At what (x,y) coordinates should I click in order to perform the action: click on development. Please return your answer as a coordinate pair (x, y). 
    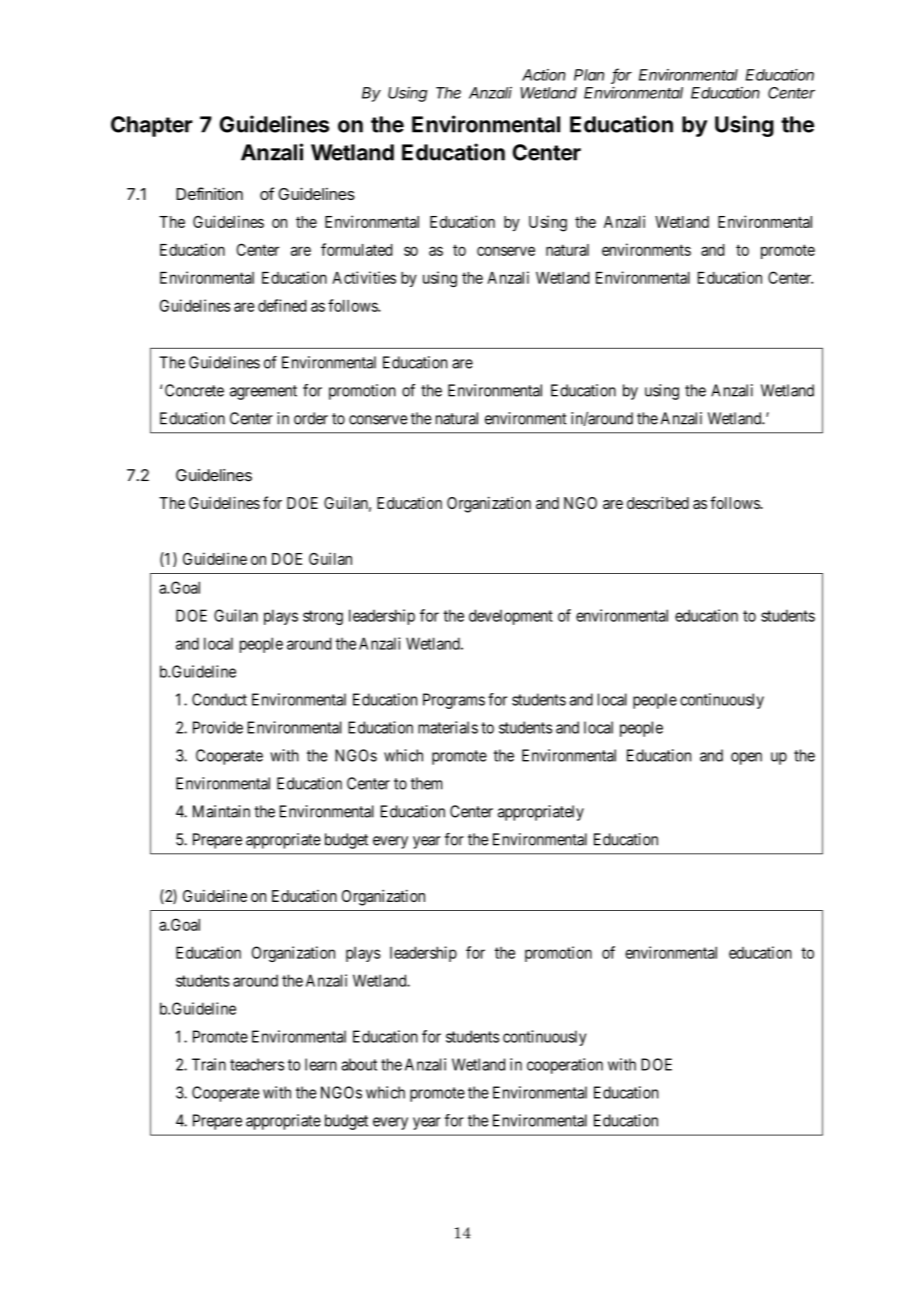
    Looking at the image, I should click on (511, 617).
